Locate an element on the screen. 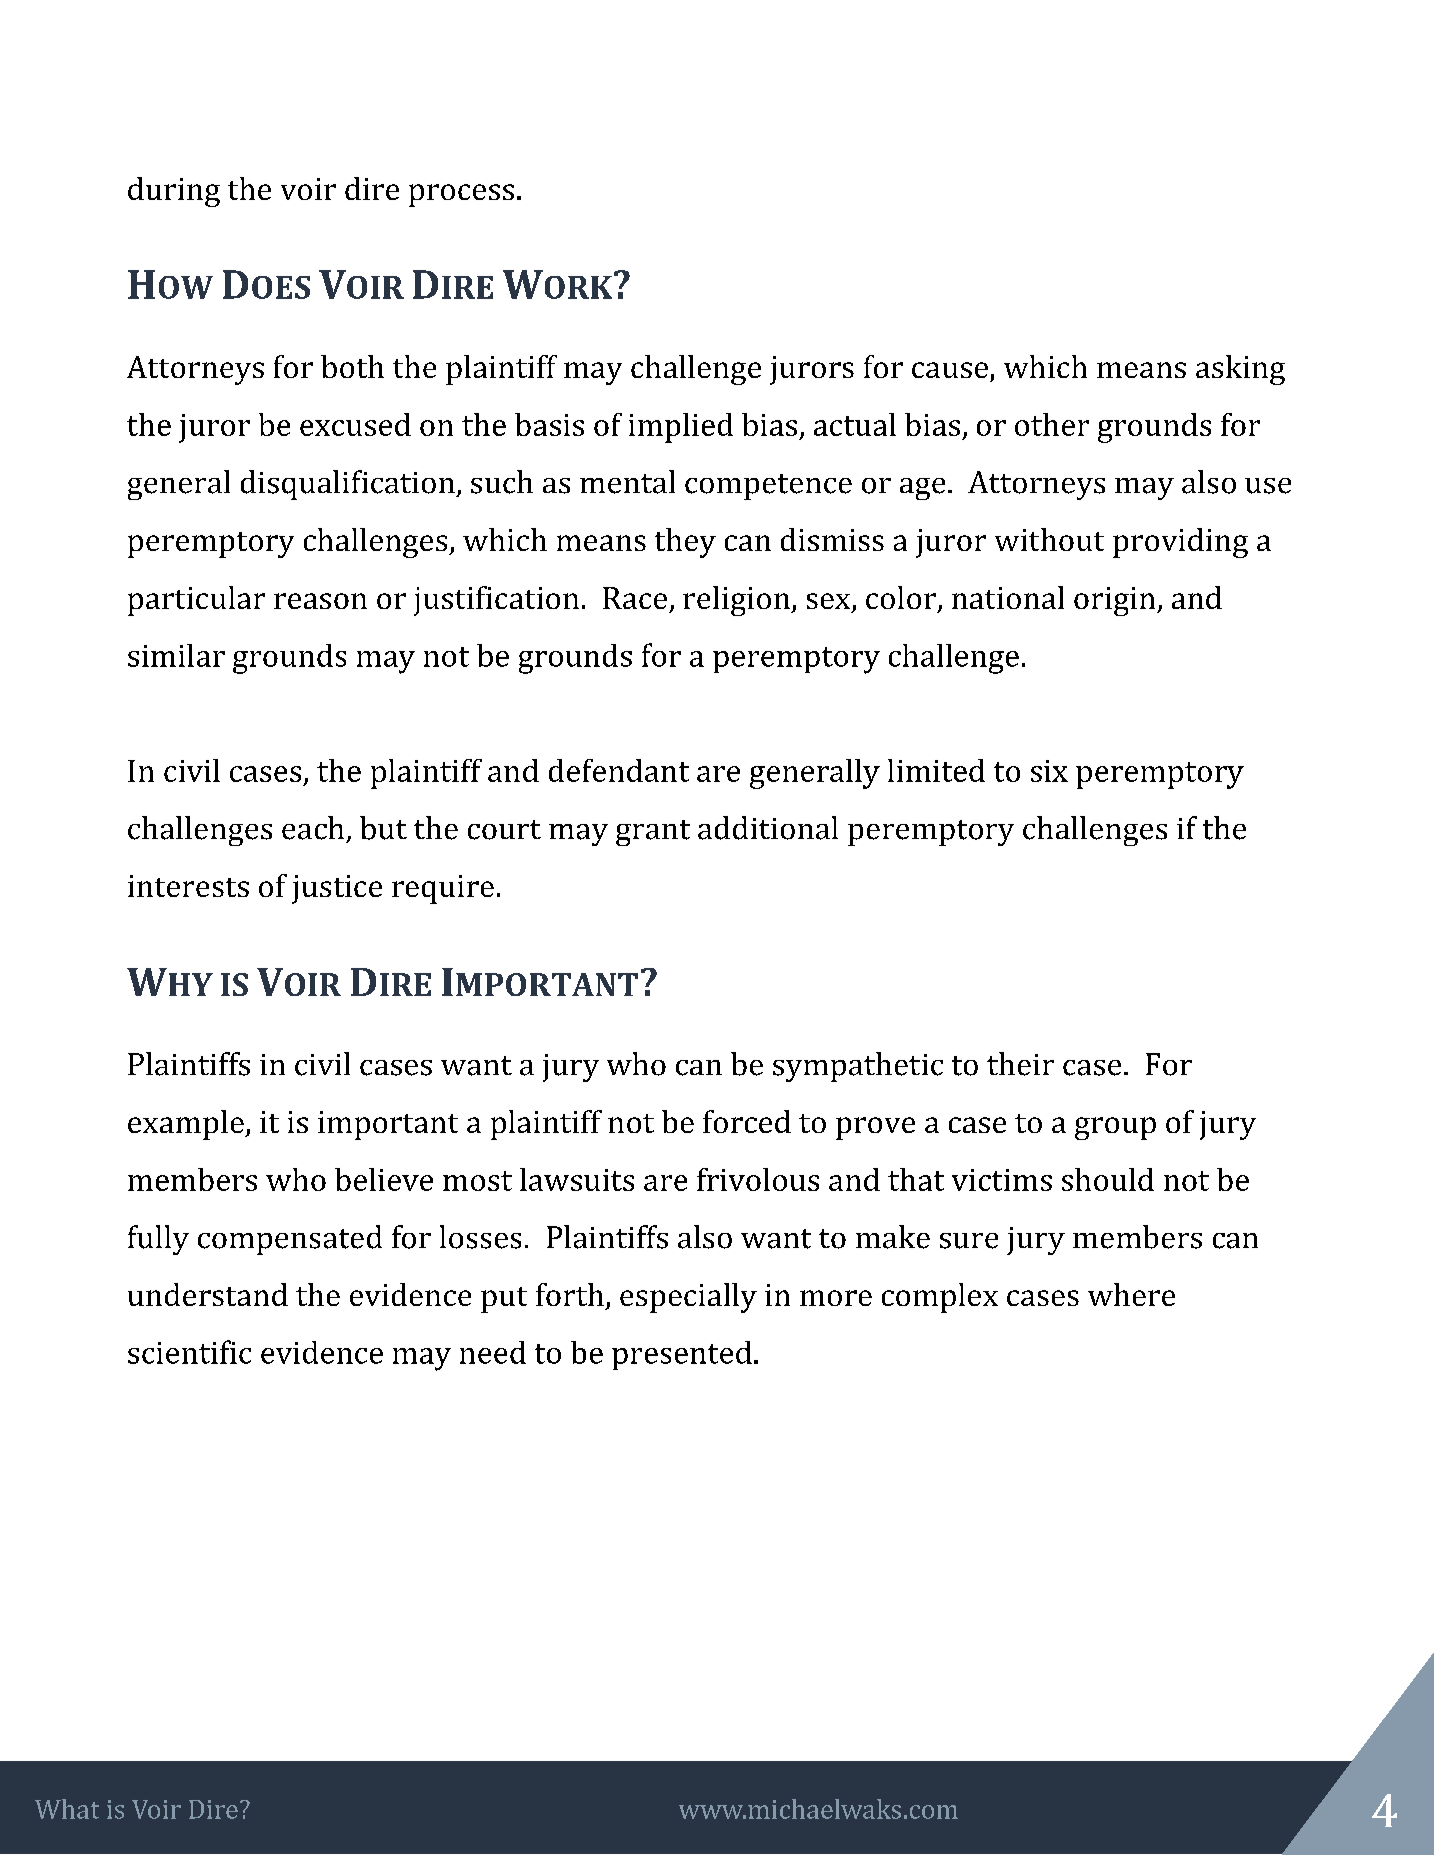  especially is located at coordinates (688, 1298).
